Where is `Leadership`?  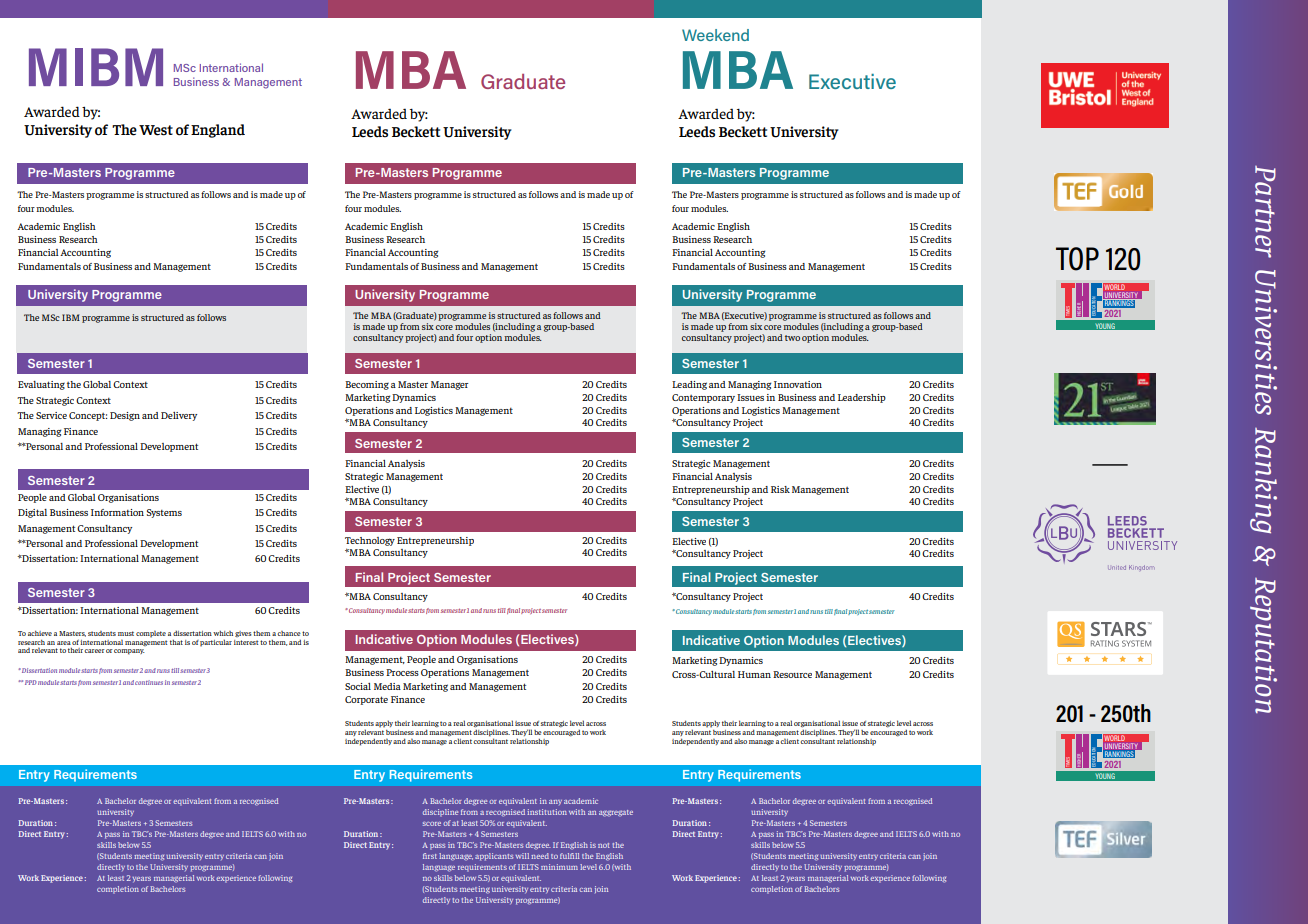
Leadership is located at coordinates (862, 398).
